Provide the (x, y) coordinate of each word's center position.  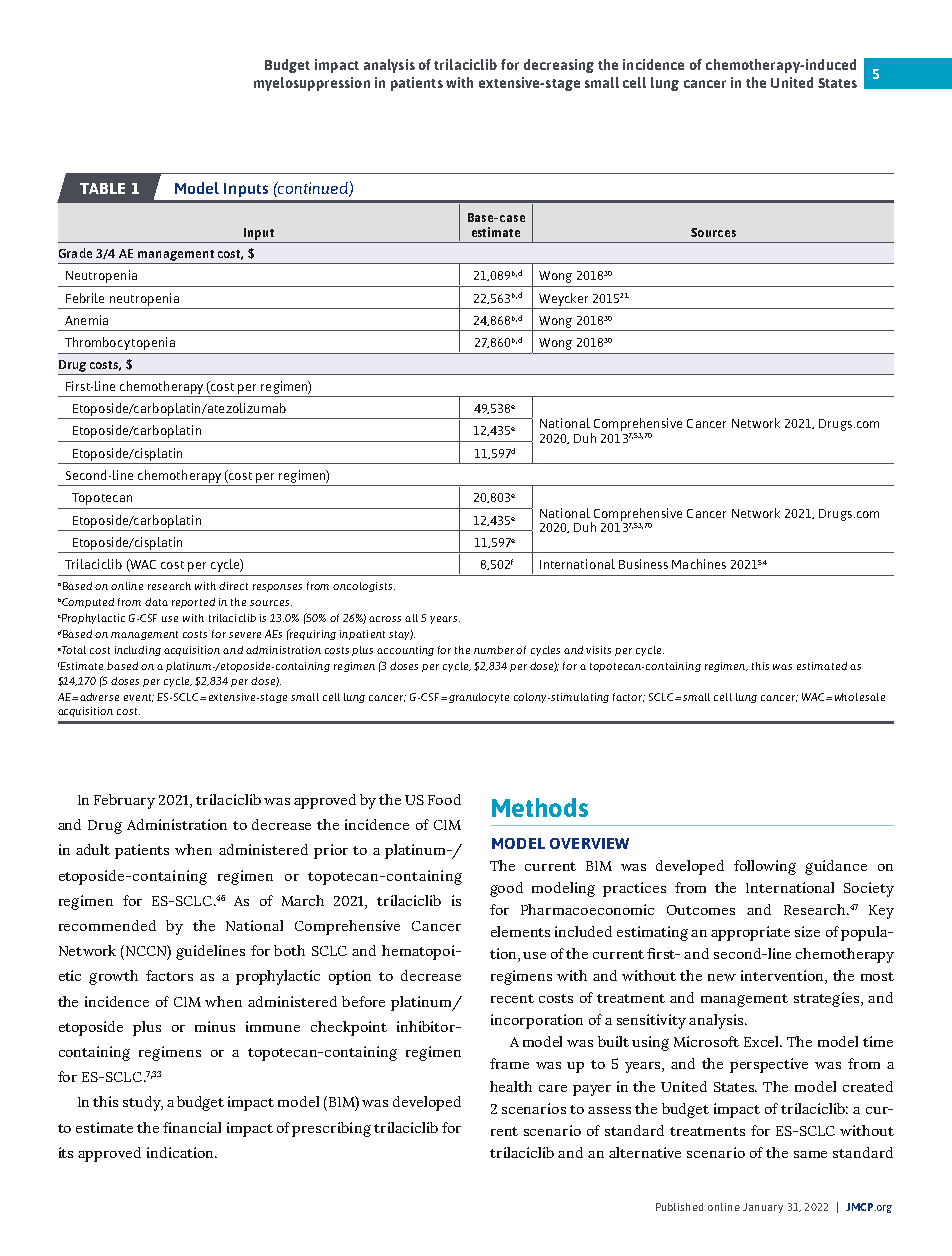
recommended (107, 925)
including (138, 651)
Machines (699, 564)
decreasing (559, 66)
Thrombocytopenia (120, 343)
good (506, 889)
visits (598, 650)
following (765, 867)
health (511, 1086)
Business (643, 564)
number (495, 650)
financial (192, 1127)
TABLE (102, 188)
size (807, 931)
